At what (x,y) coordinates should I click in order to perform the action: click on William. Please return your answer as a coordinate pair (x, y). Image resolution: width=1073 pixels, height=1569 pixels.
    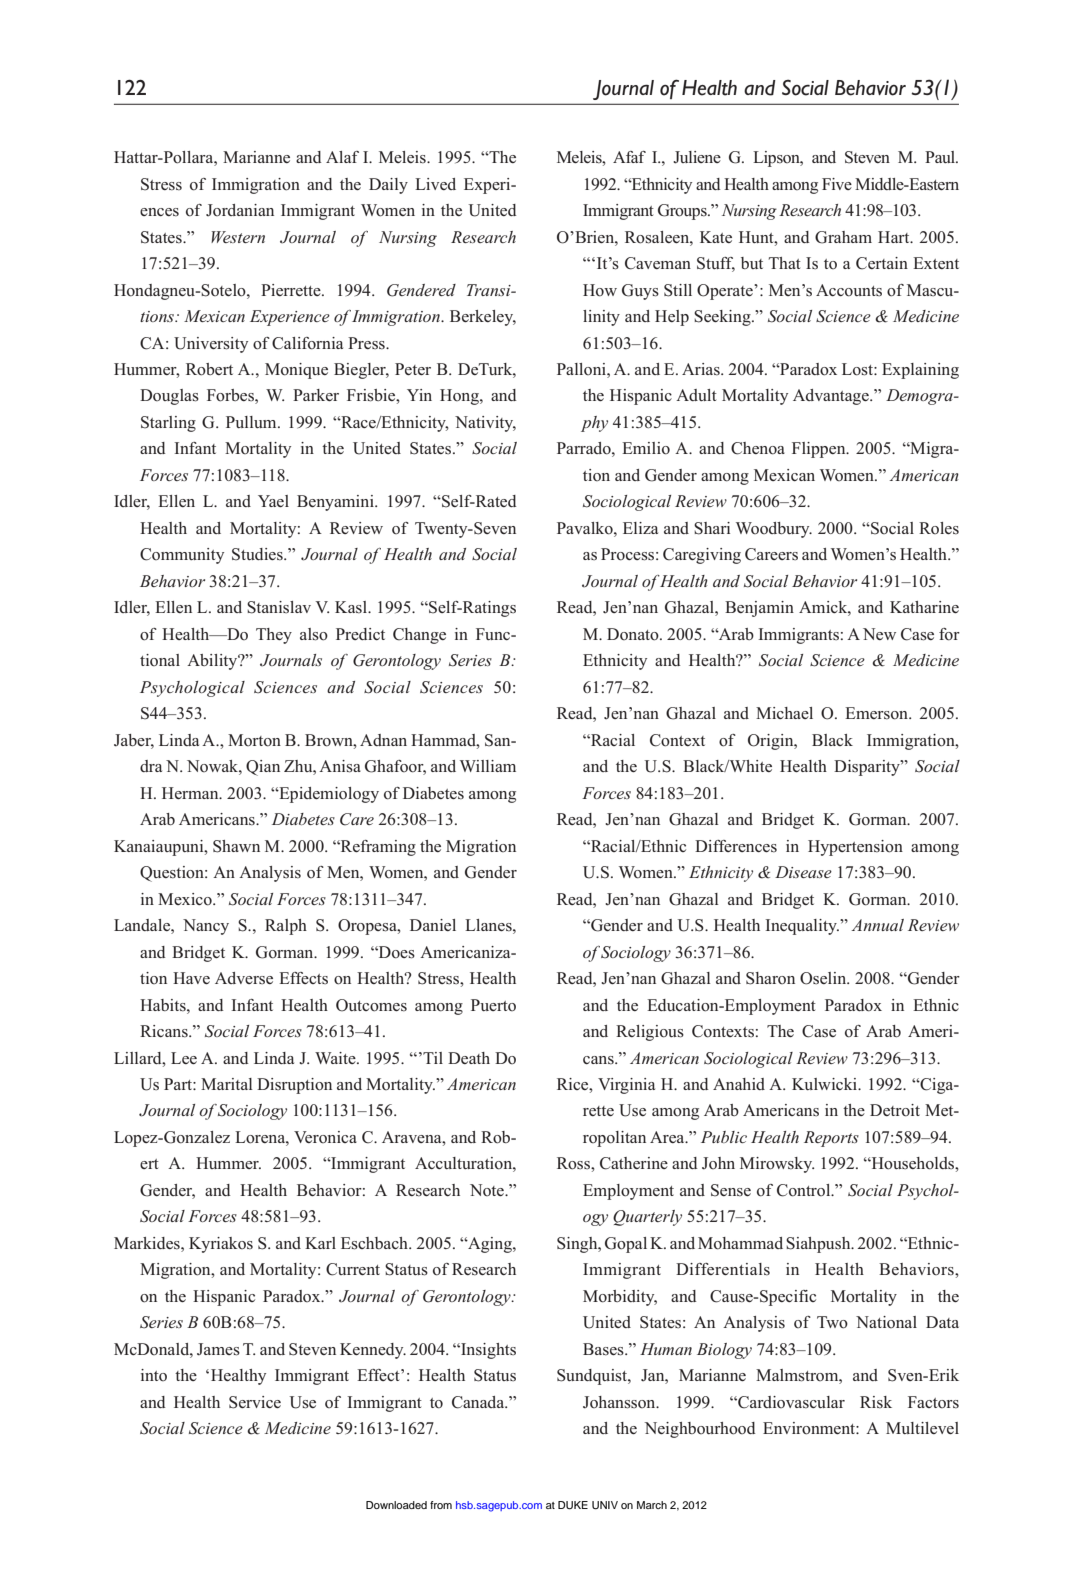
    Looking at the image, I should click on (488, 766).
